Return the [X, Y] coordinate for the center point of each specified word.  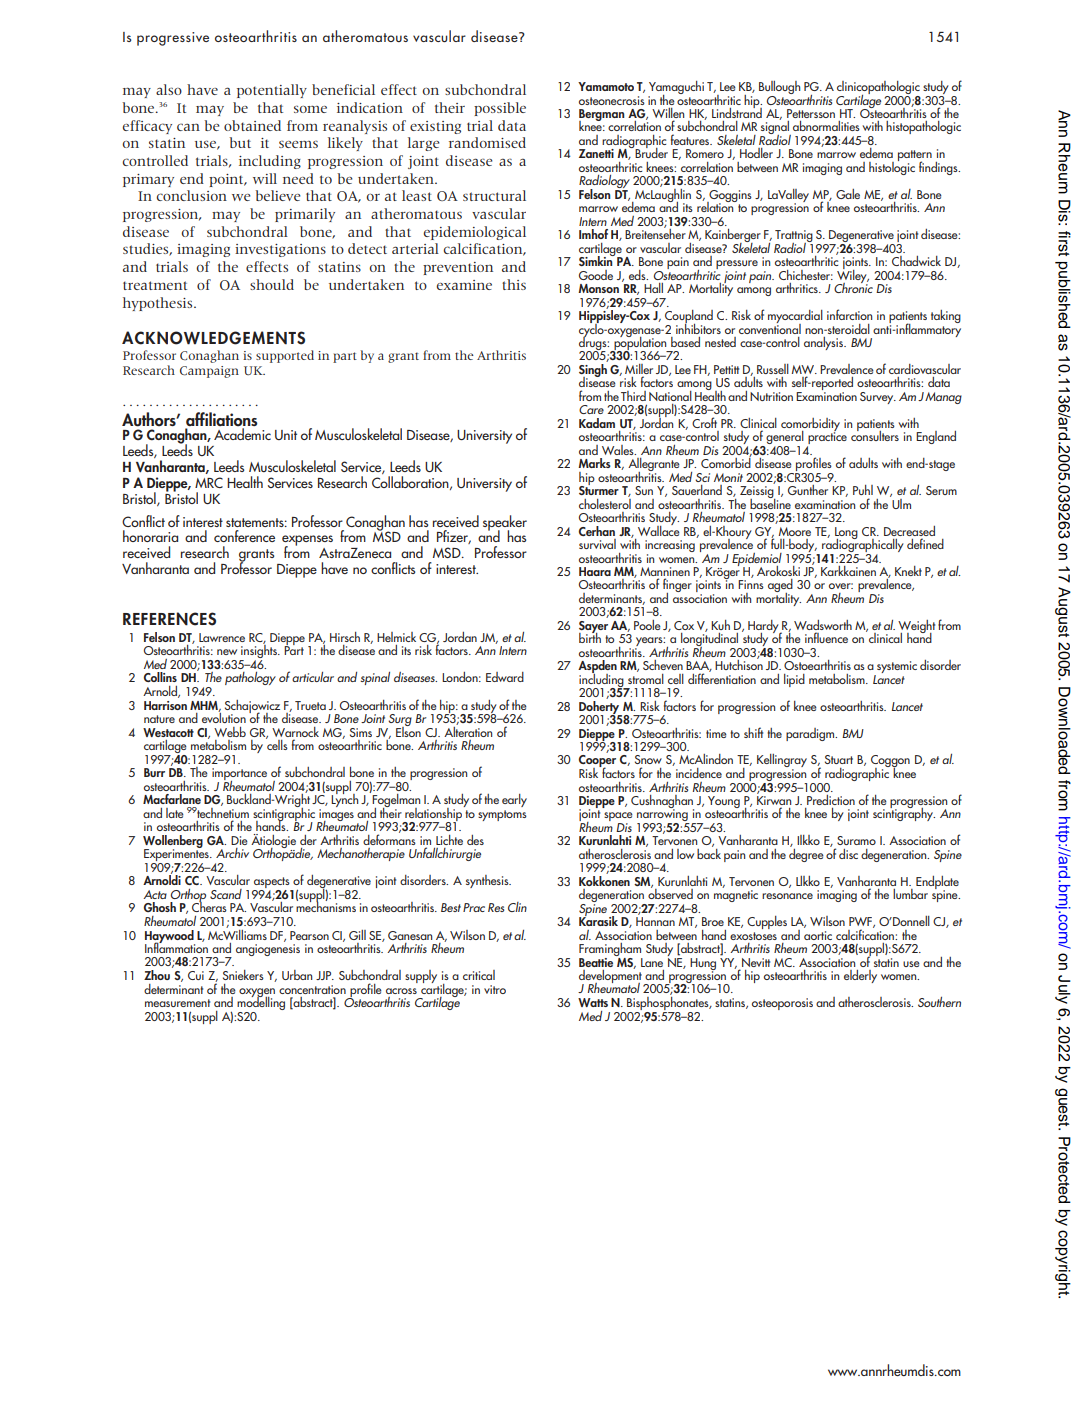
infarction [849, 314]
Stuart [839, 759]
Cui [196, 975]
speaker [505, 524]
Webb [230, 732]
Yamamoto [606, 86]
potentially [272, 91]
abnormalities [826, 126]
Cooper [597, 762]
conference [244, 536]
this [514, 284]
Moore [795, 531]
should [272, 284]
